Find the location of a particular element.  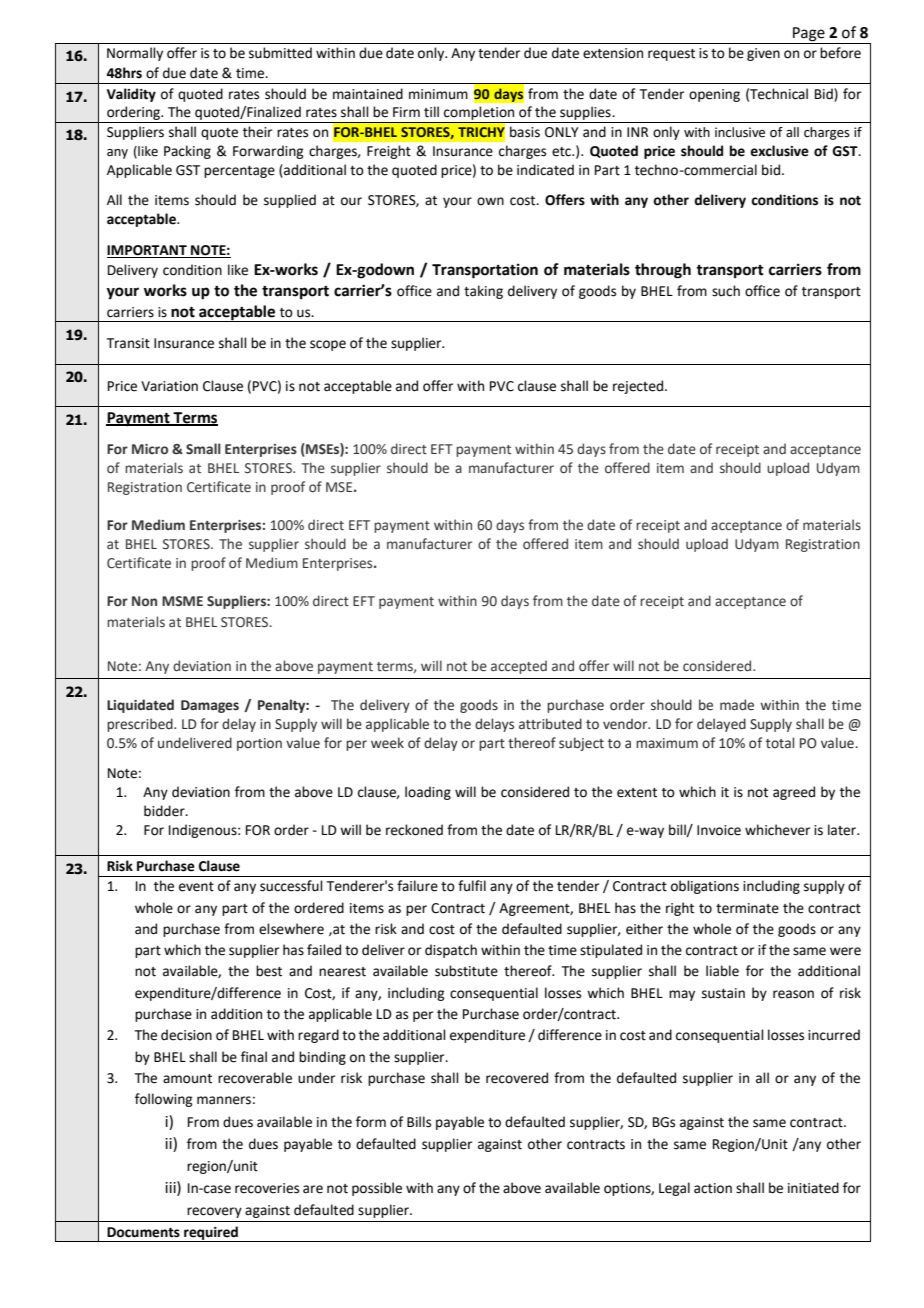

minimum is located at coordinates (438, 94).
